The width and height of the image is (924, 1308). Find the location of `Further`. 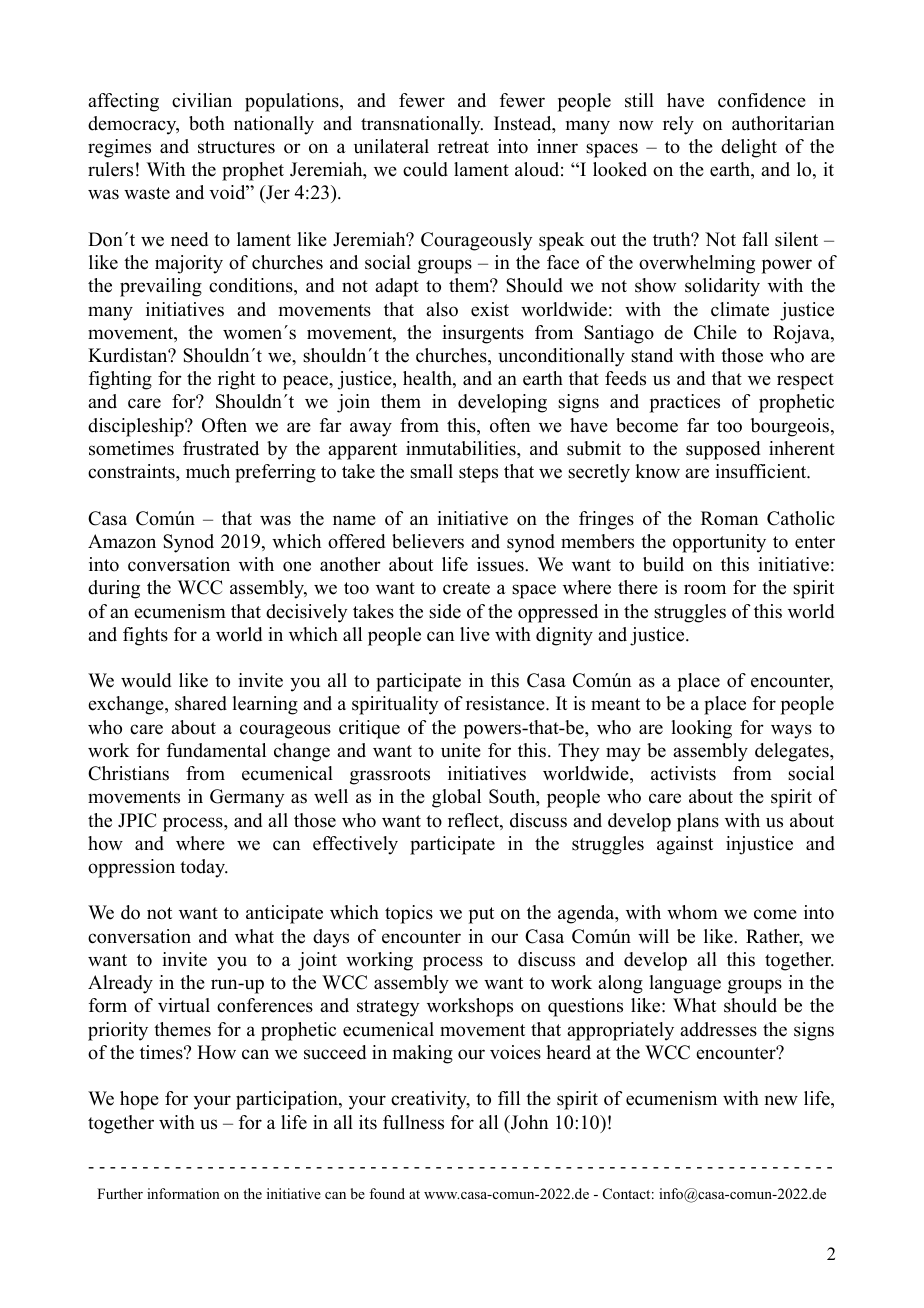

Further is located at coordinates (120, 1193).
